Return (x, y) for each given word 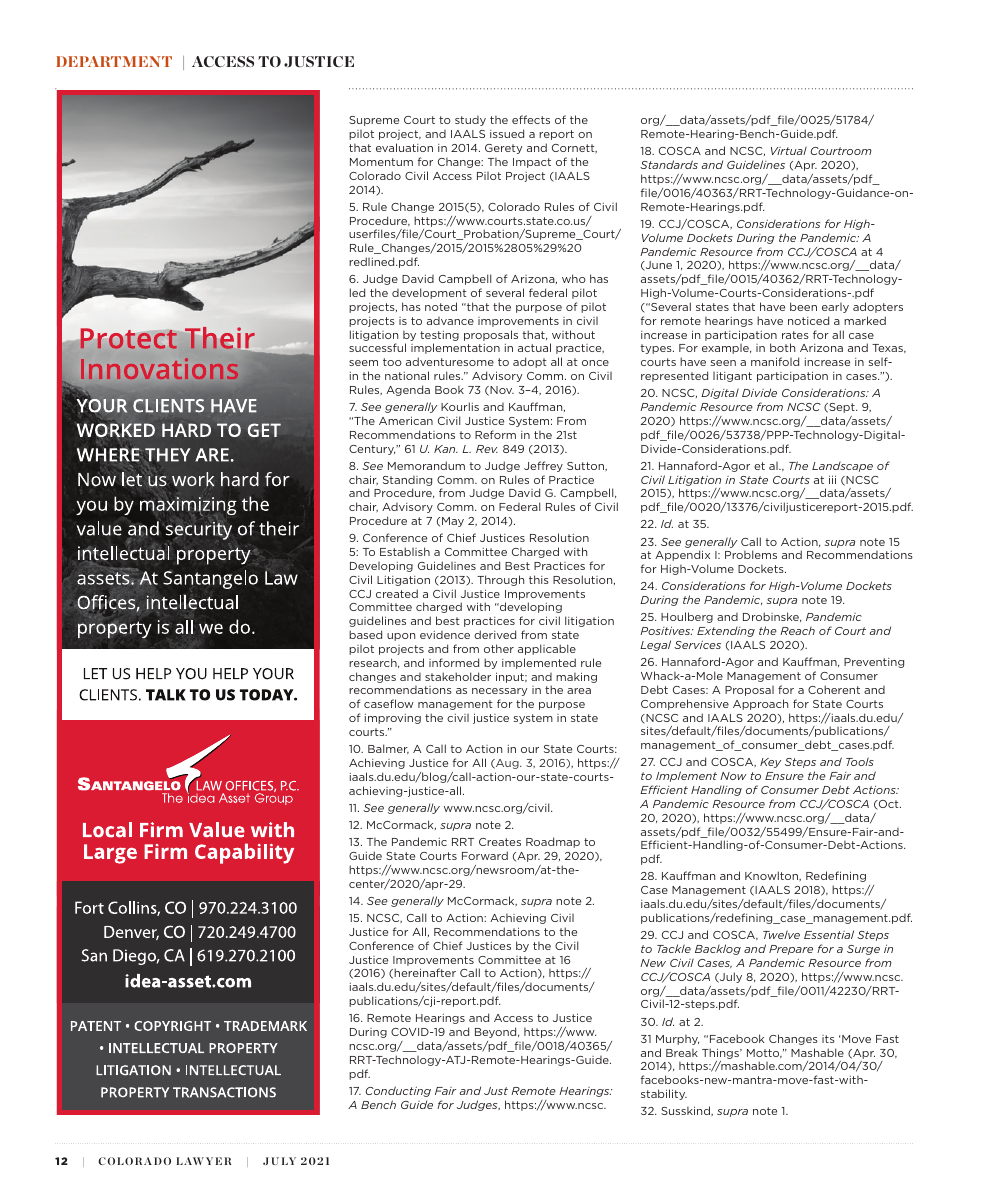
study (470, 121)
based (365, 634)
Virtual (789, 150)
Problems (751, 554)
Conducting (398, 1091)
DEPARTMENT (114, 61)
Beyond (497, 1032)
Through (500, 580)
